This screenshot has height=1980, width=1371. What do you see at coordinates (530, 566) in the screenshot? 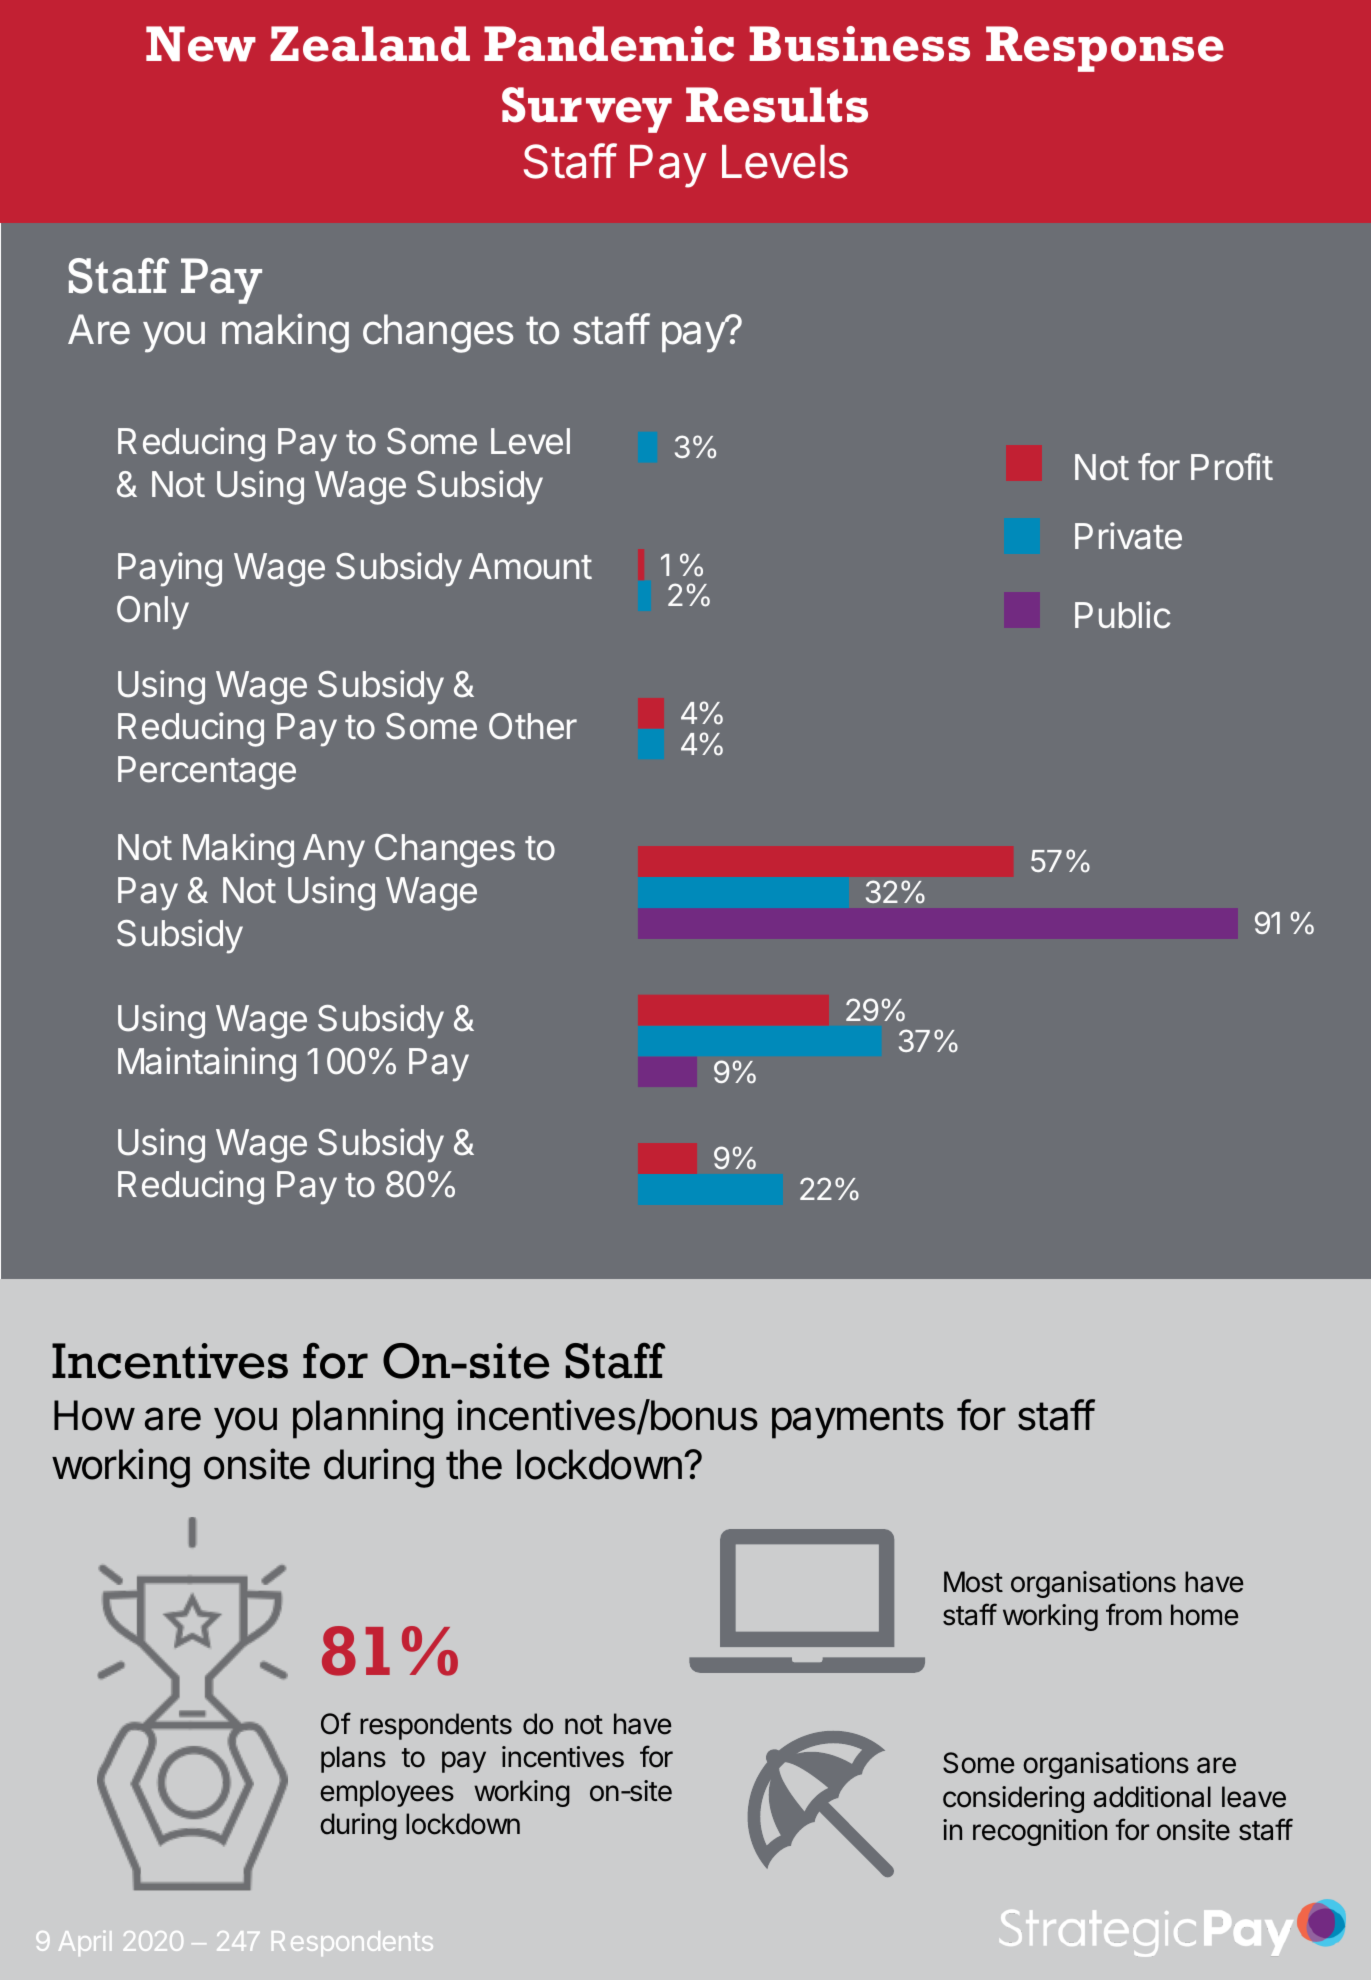
I see `Amount` at bounding box center [530, 566].
